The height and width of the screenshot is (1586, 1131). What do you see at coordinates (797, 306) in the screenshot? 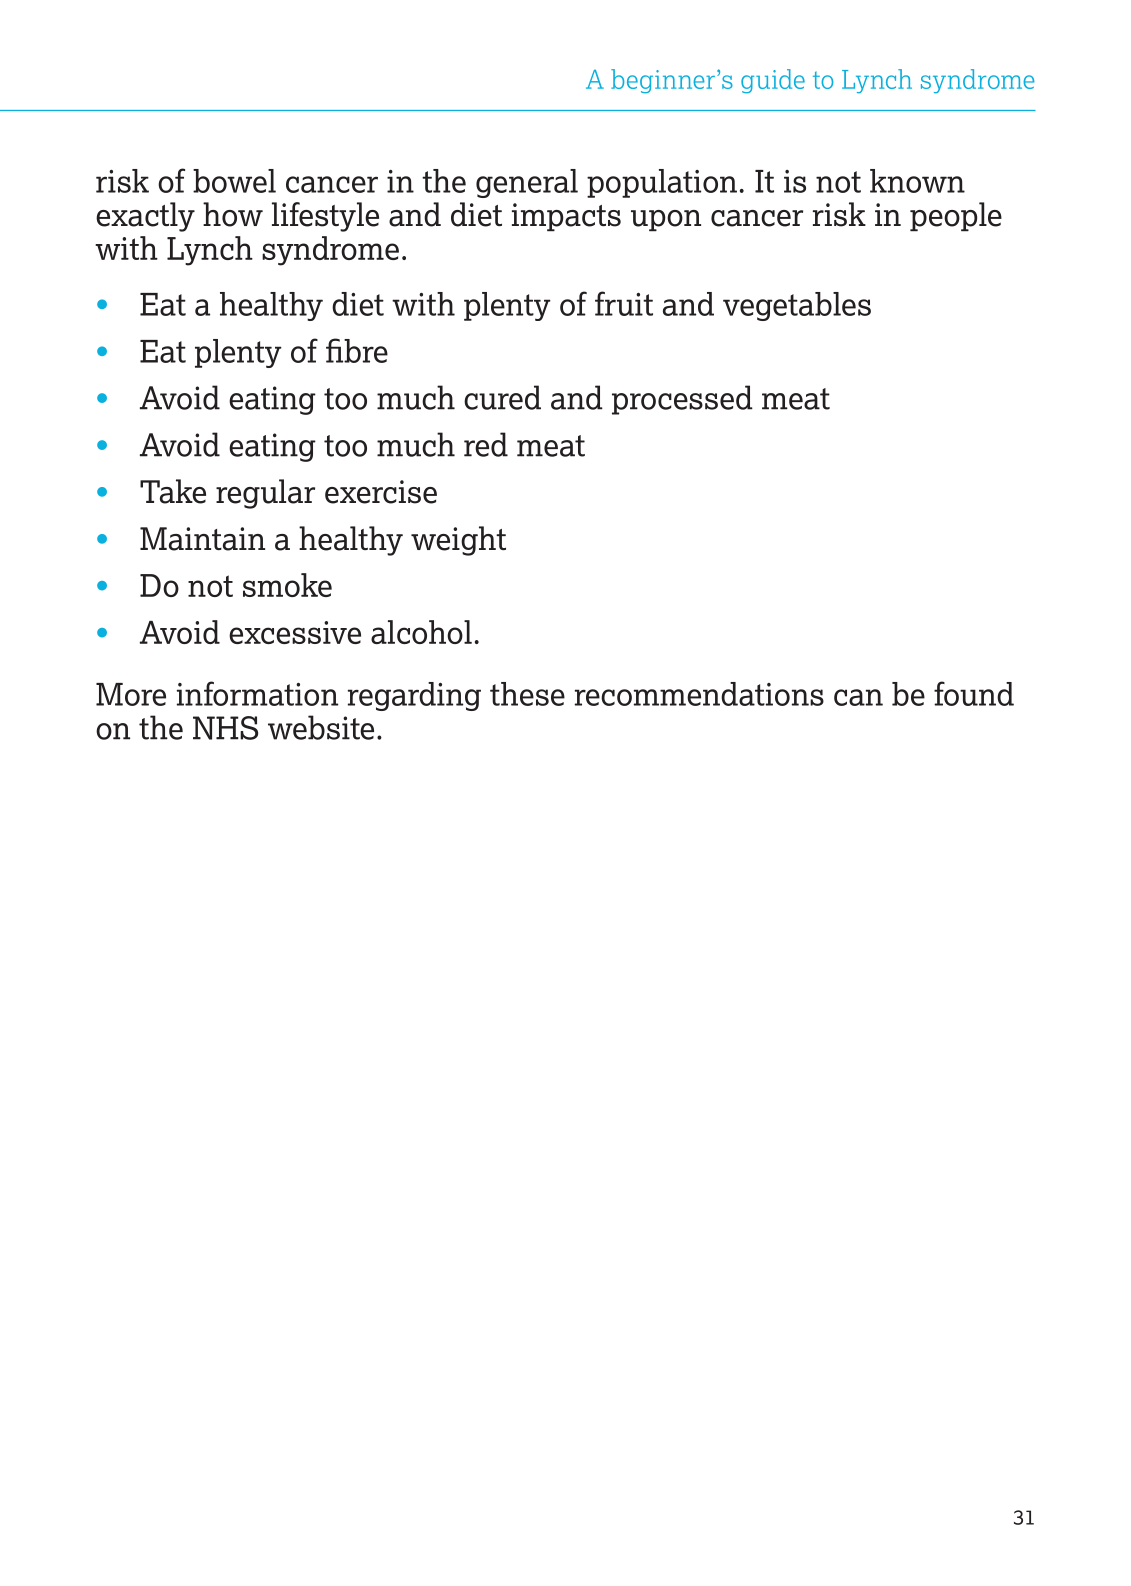
I see `vegetables` at bounding box center [797, 306].
